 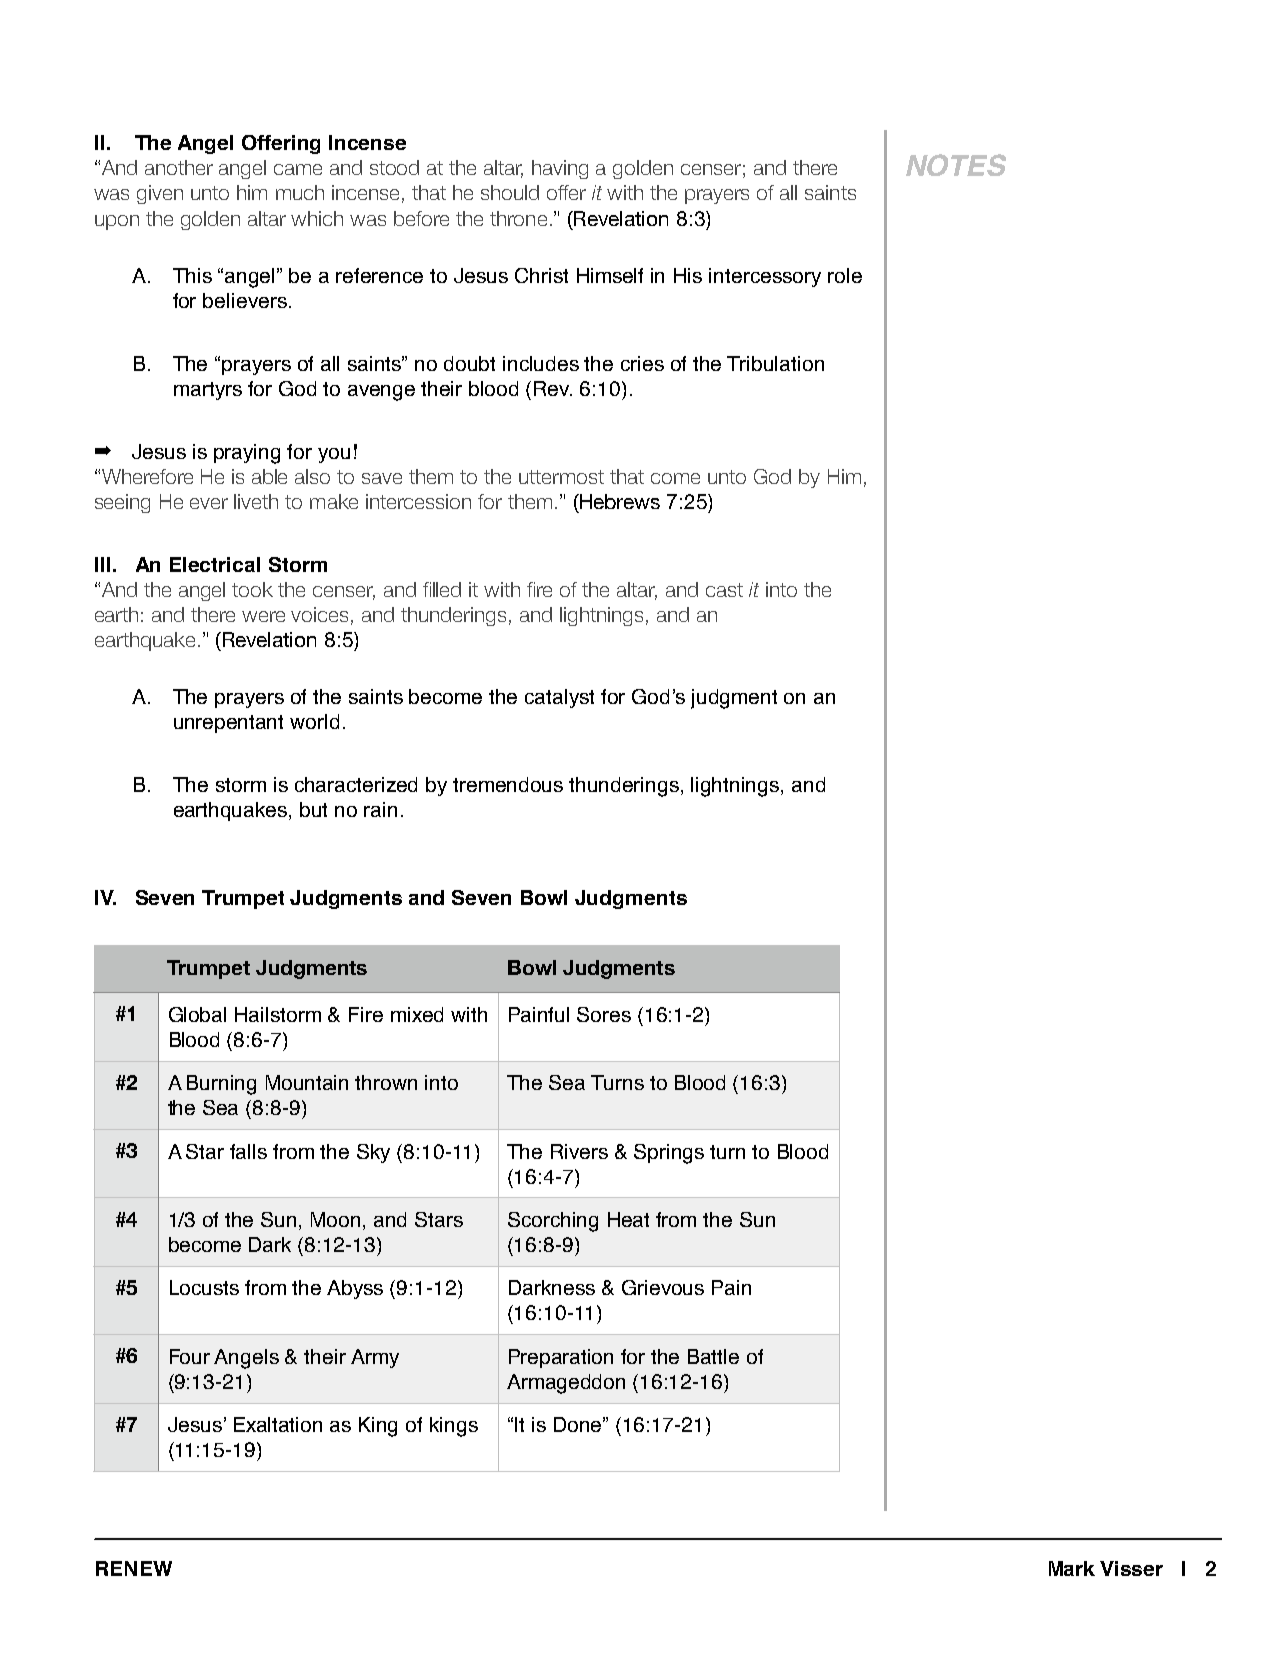 I want to click on Springs, so click(x=669, y=1154).
